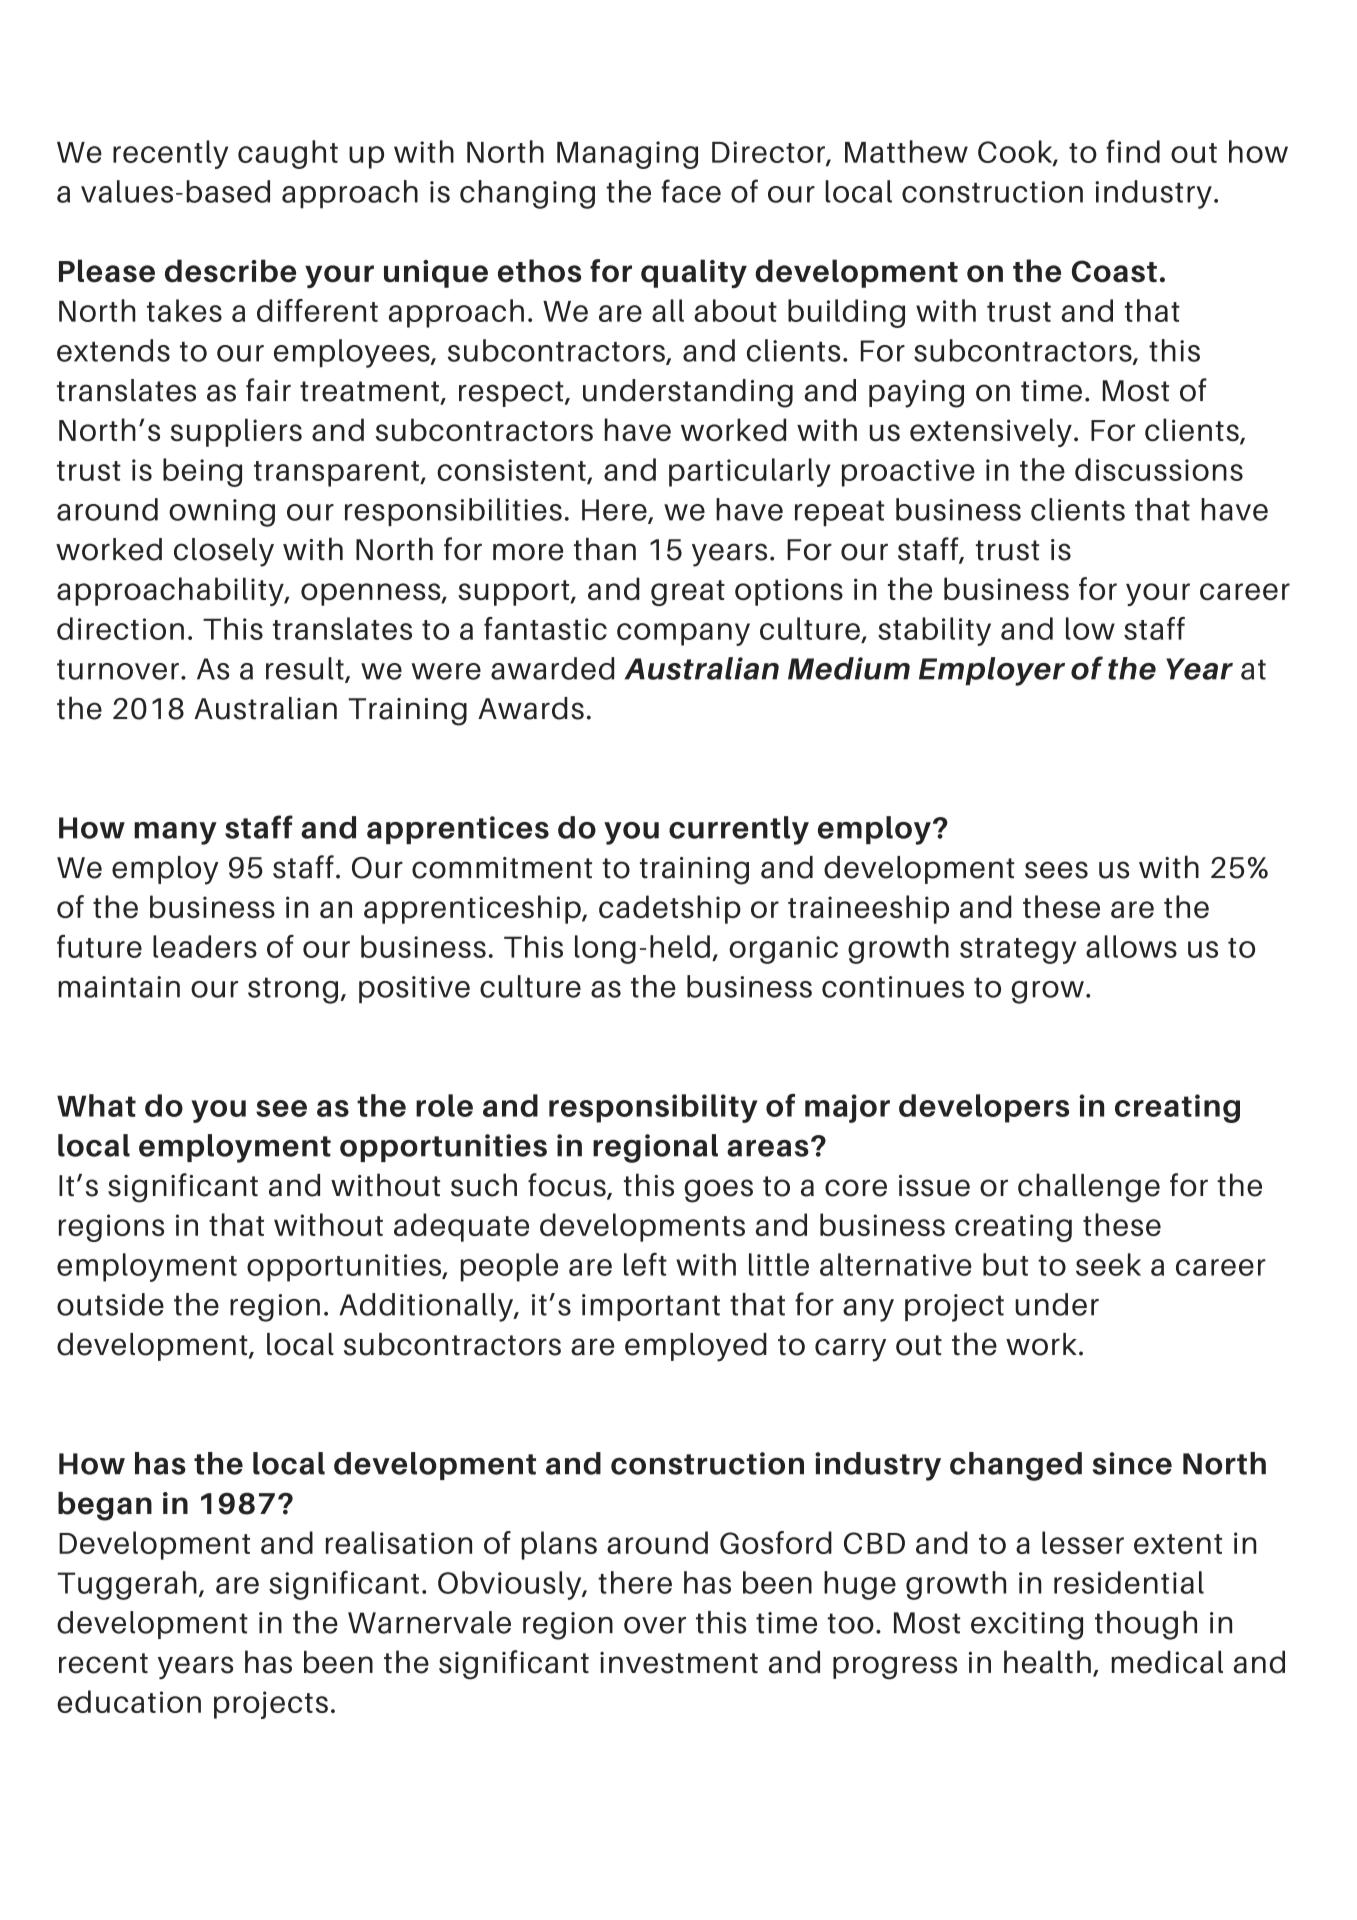 Image resolution: width=1357 pixels, height=1920 pixels. What do you see at coordinates (288, 154) in the document?
I see `caught` at bounding box center [288, 154].
